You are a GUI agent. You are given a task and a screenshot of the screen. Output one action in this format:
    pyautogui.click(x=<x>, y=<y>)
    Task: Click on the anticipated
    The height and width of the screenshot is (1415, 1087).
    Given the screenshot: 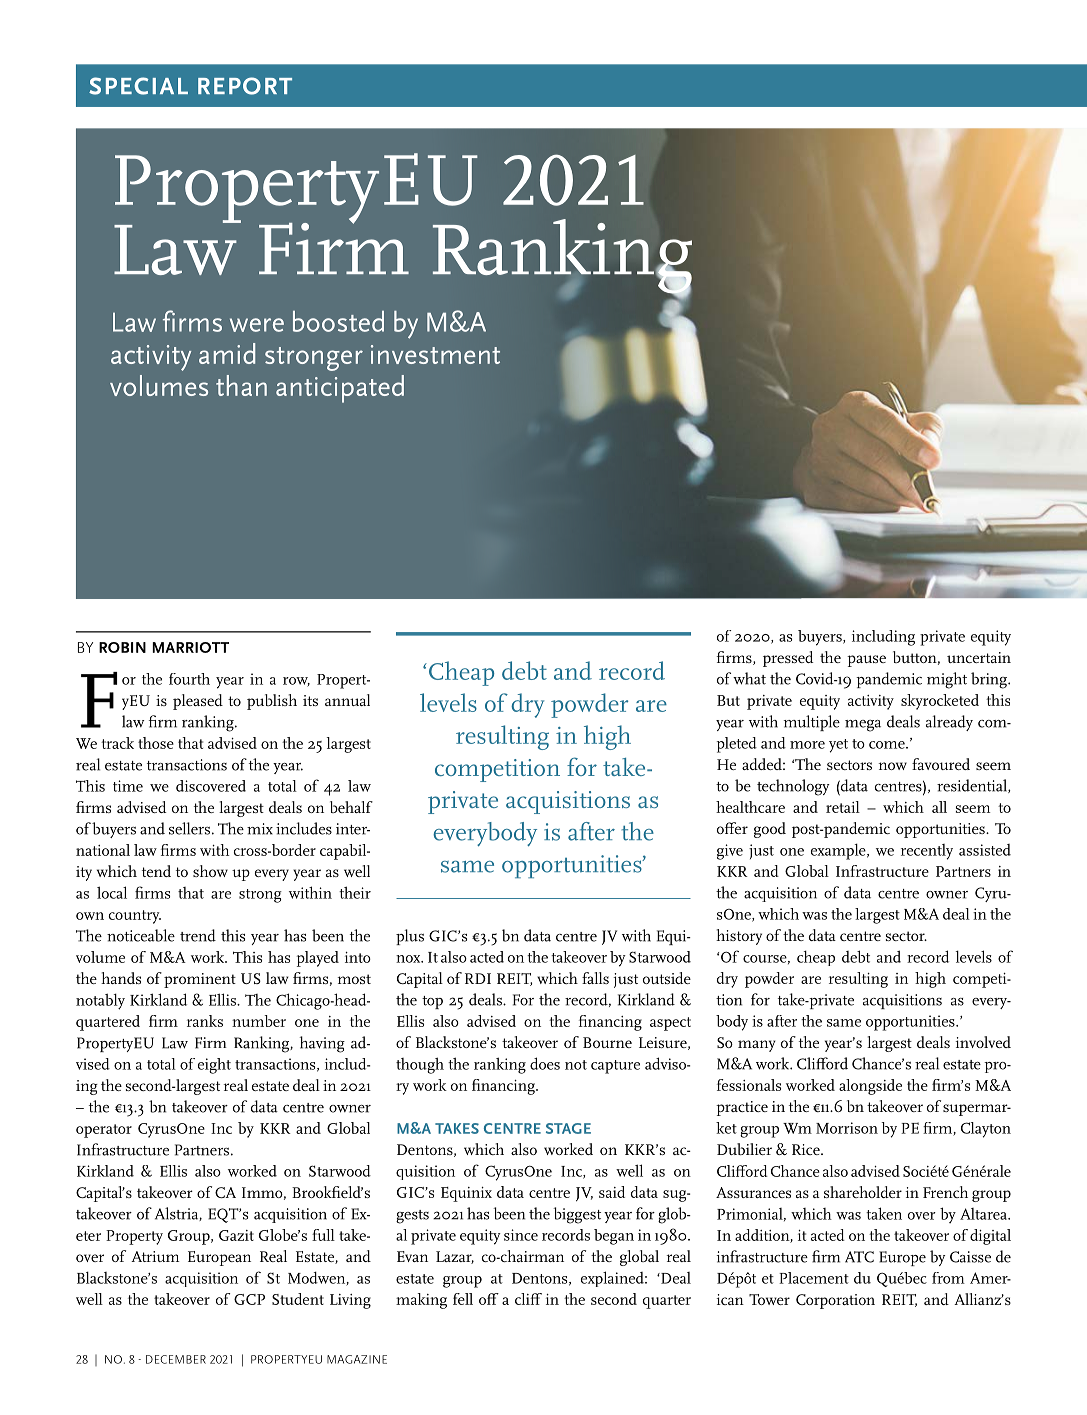 What is the action you would take?
    pyautogui.click(x=340, y=389)
